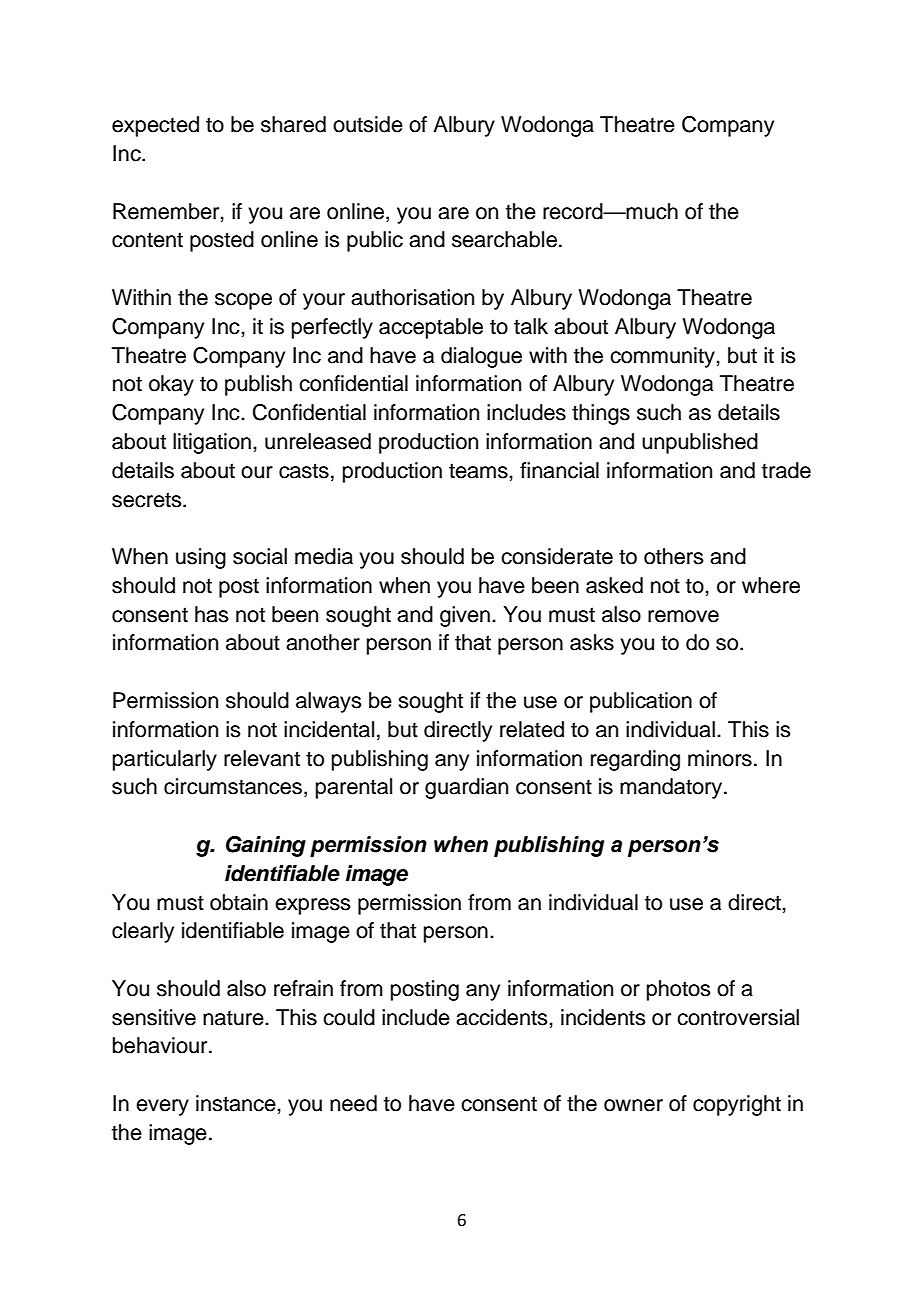 The height and width of the screenshot is (1309, 924). Describe the element at coordinates (368, 124) in the screenshot. I see `outside` at that location.
